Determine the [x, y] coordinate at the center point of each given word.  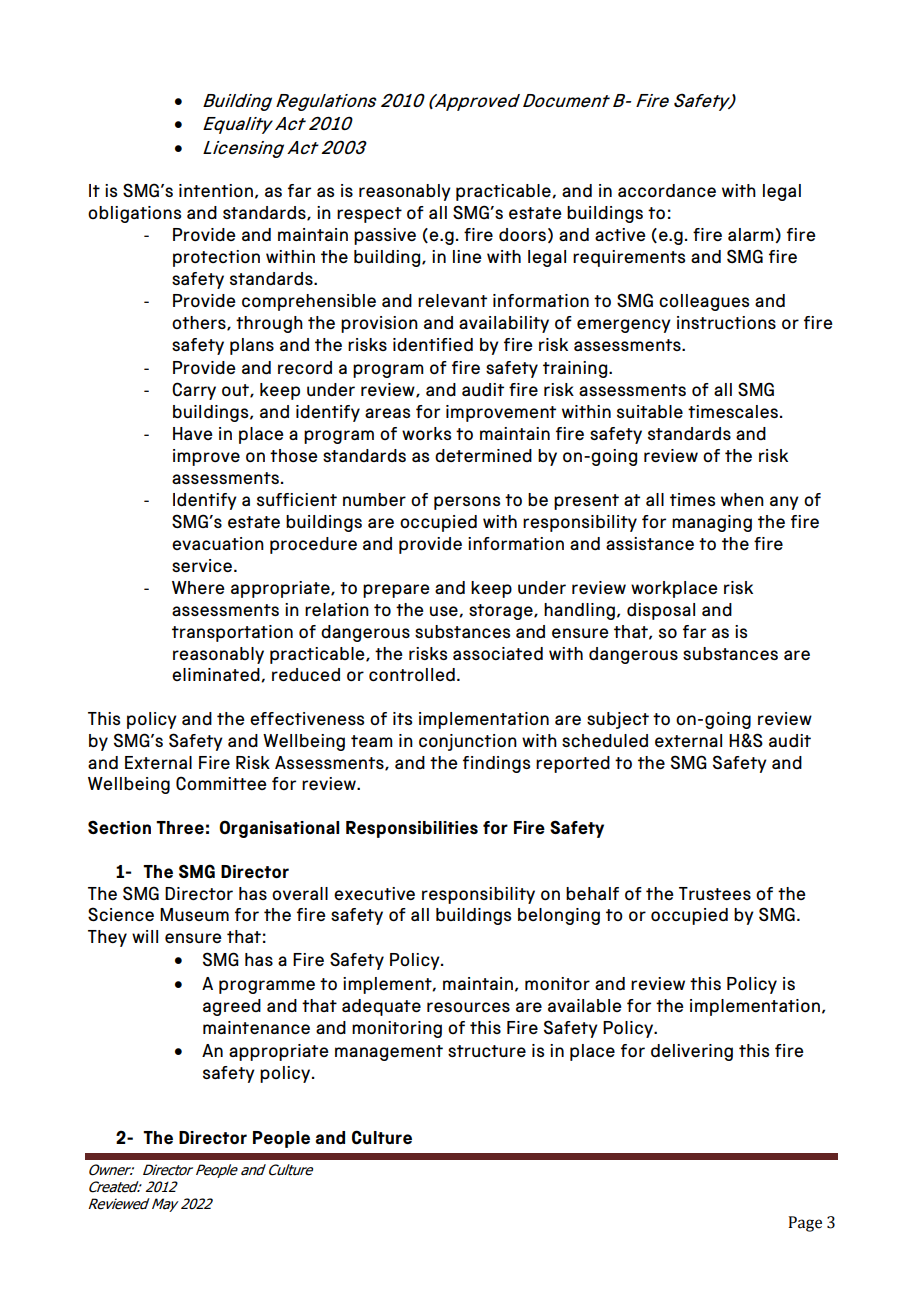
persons [467, 503]
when [742, 499]
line [467, 256]
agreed [232, 1007]
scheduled [605, 740]
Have [193, 433]
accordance [667, 190]
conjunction [468, 742]
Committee [221, 783]
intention [216, 190]
